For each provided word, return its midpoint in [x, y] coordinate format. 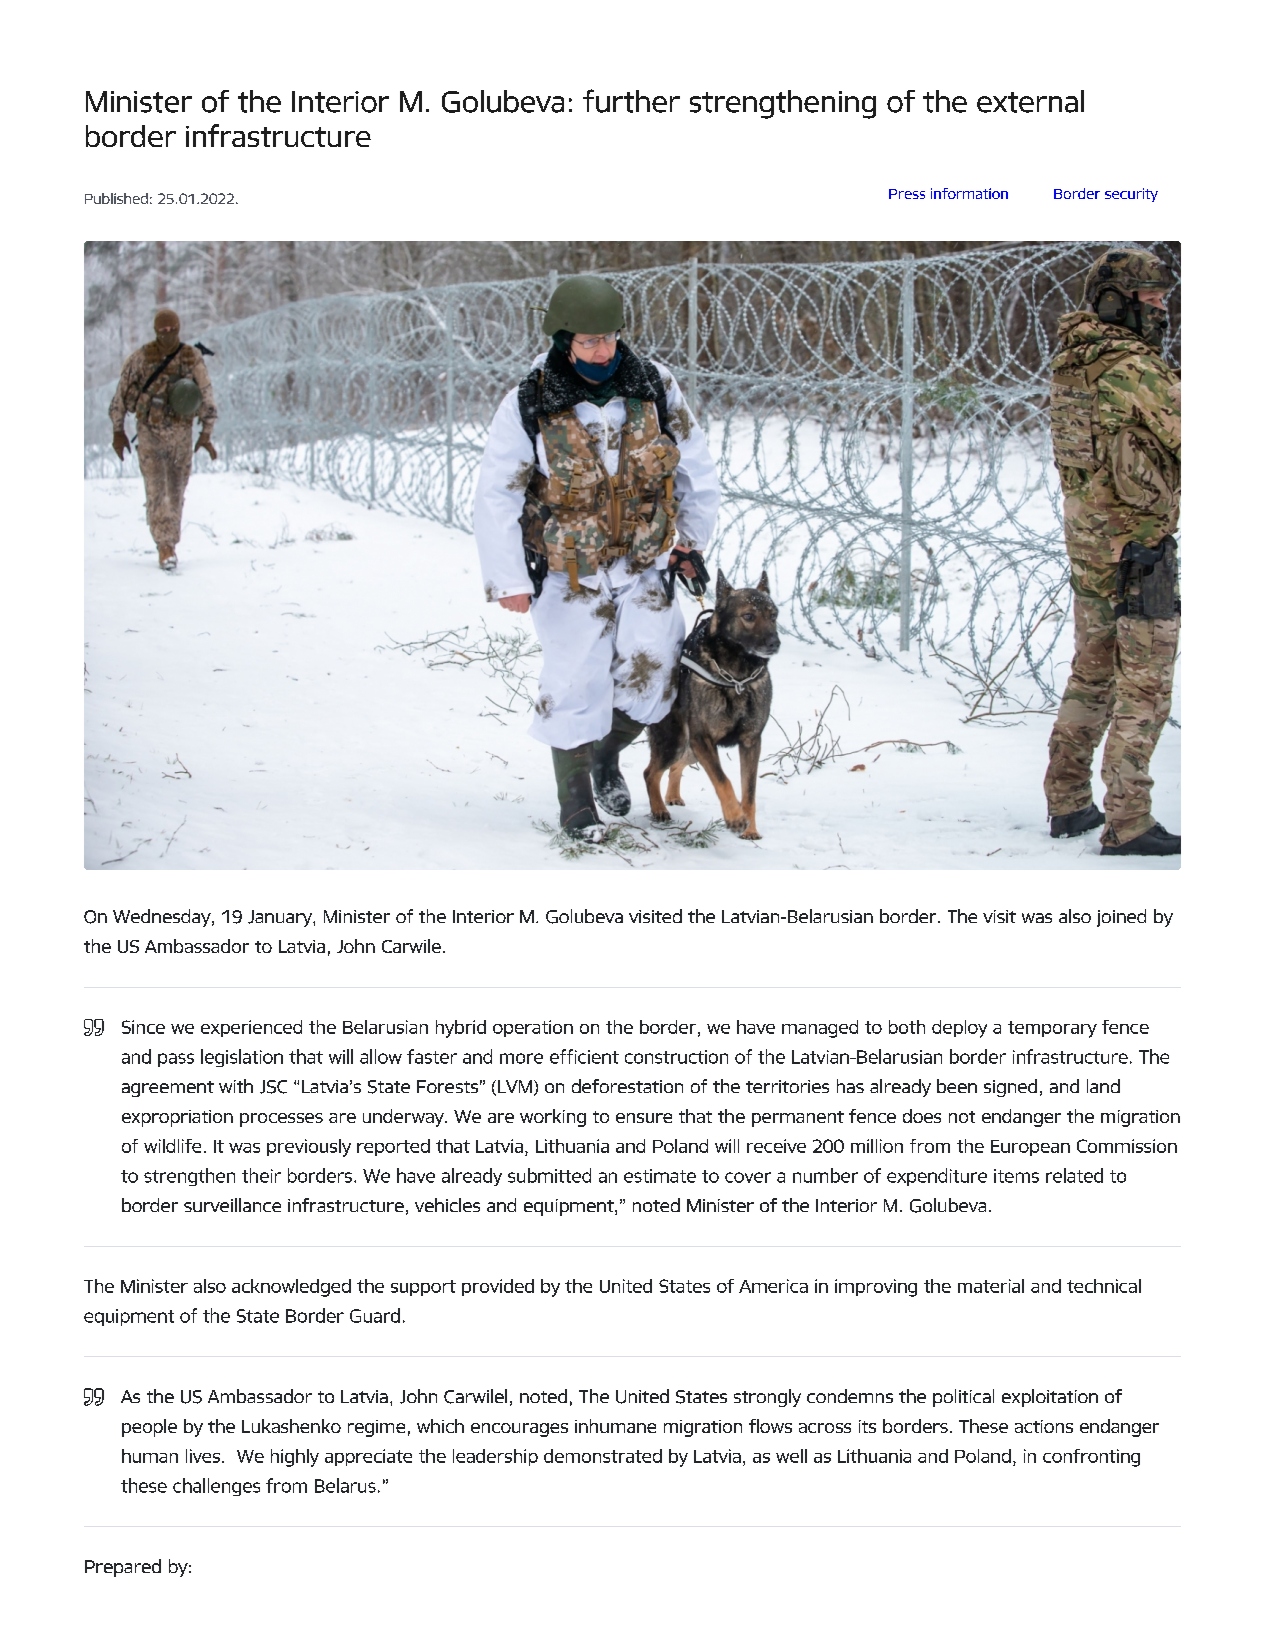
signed [1010, 1088]
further [631, 101]
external [1030, 101]
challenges [216, 1487]
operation [533, 1028]
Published [116, 198]
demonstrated [603, 1456]
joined [1121, 918]
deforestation [627, 1086]
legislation [242, 1058]
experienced [251, 1028]
